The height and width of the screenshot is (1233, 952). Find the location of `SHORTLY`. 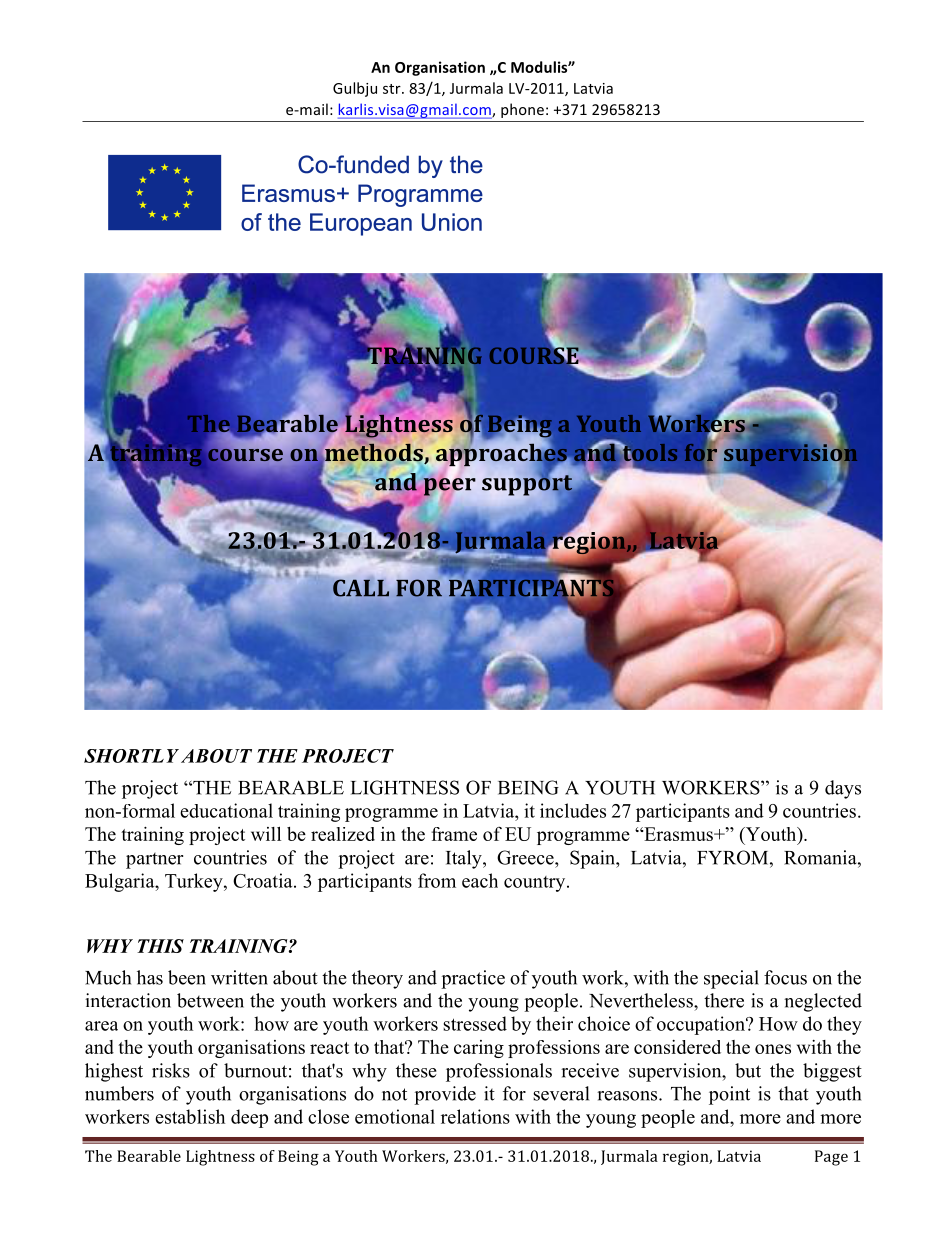

SHORTLY is located at coordinates (131, 756).
